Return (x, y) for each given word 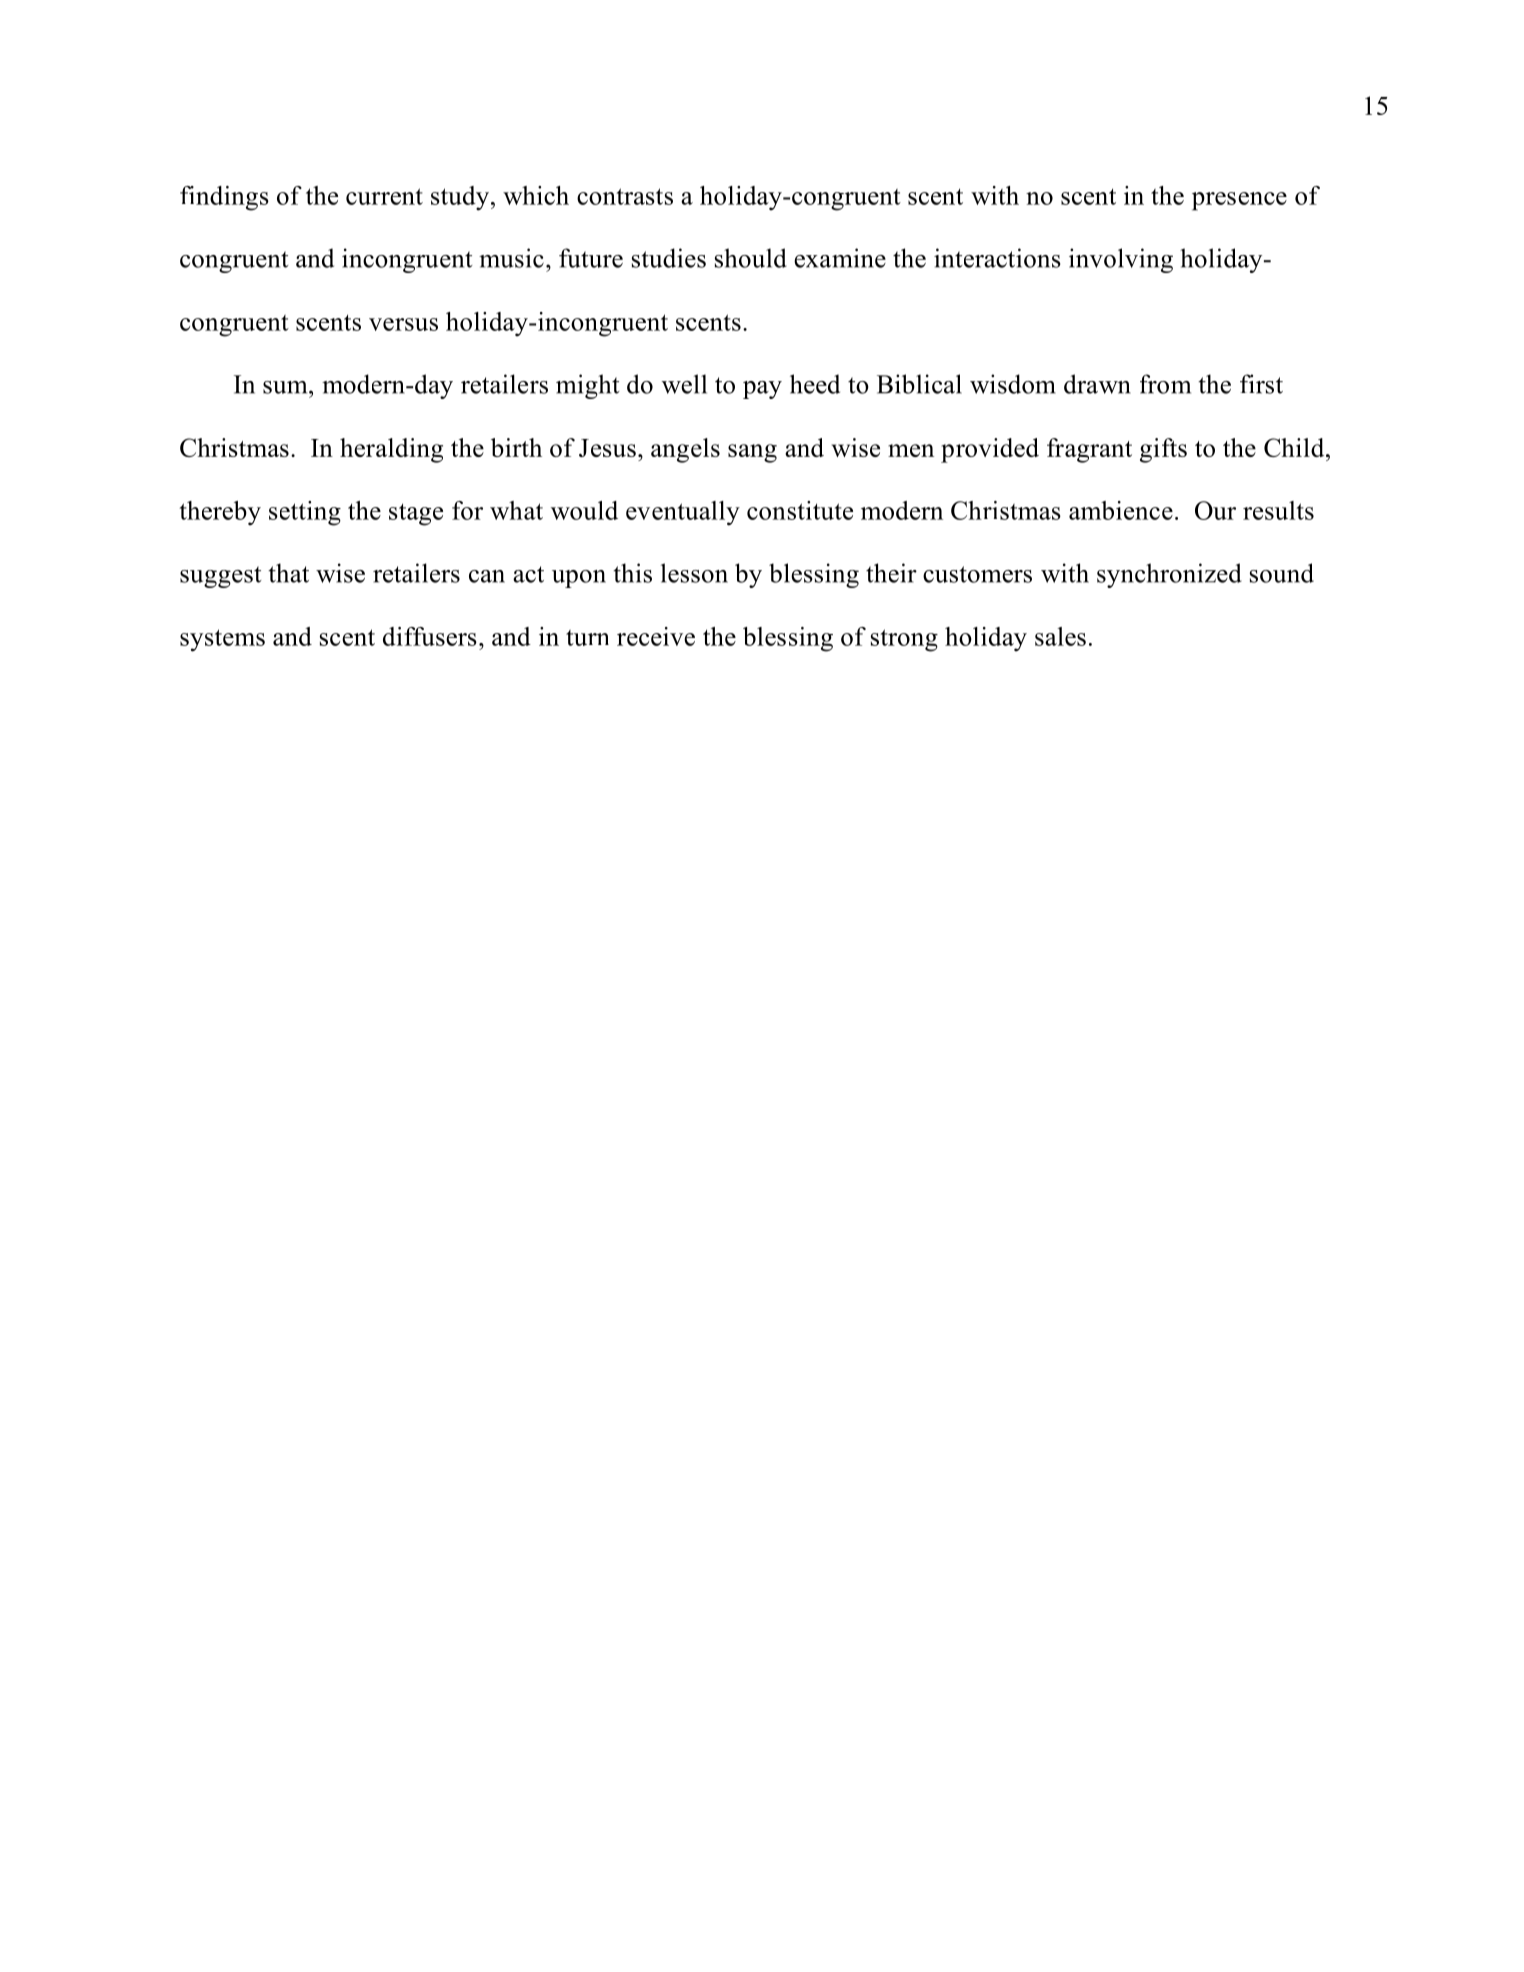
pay (762, 390)
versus (403, 324)
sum (286, 387)
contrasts (625, 196)
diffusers (430, 636)
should (751, 258)
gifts (1163, 450)
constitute (800, 510)
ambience (1121, 510)
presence (1239, 201)
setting (305, 513)
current (384, 196)
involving (1121, 260)
